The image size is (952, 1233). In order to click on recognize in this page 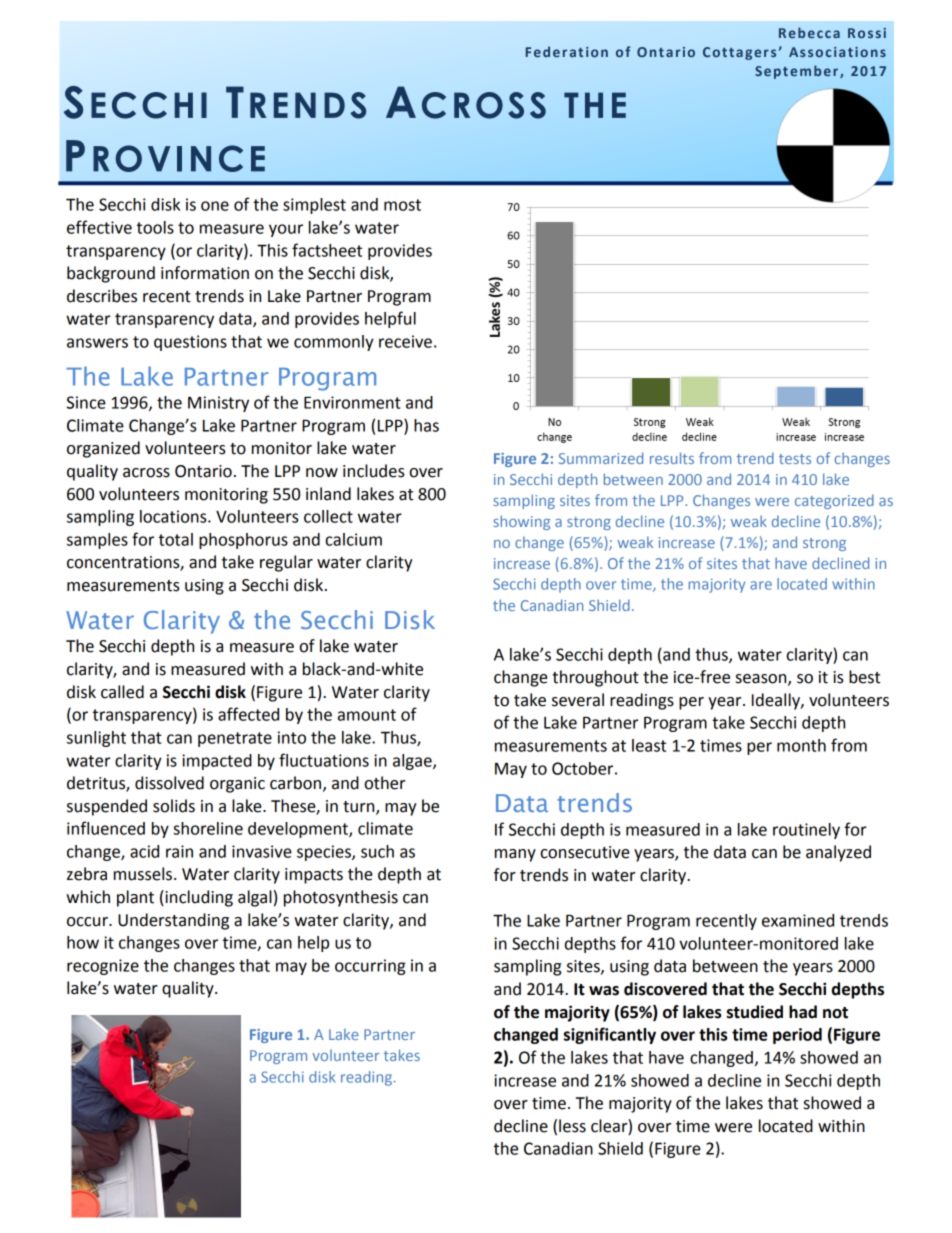, I will do `click(103, 967)`.
